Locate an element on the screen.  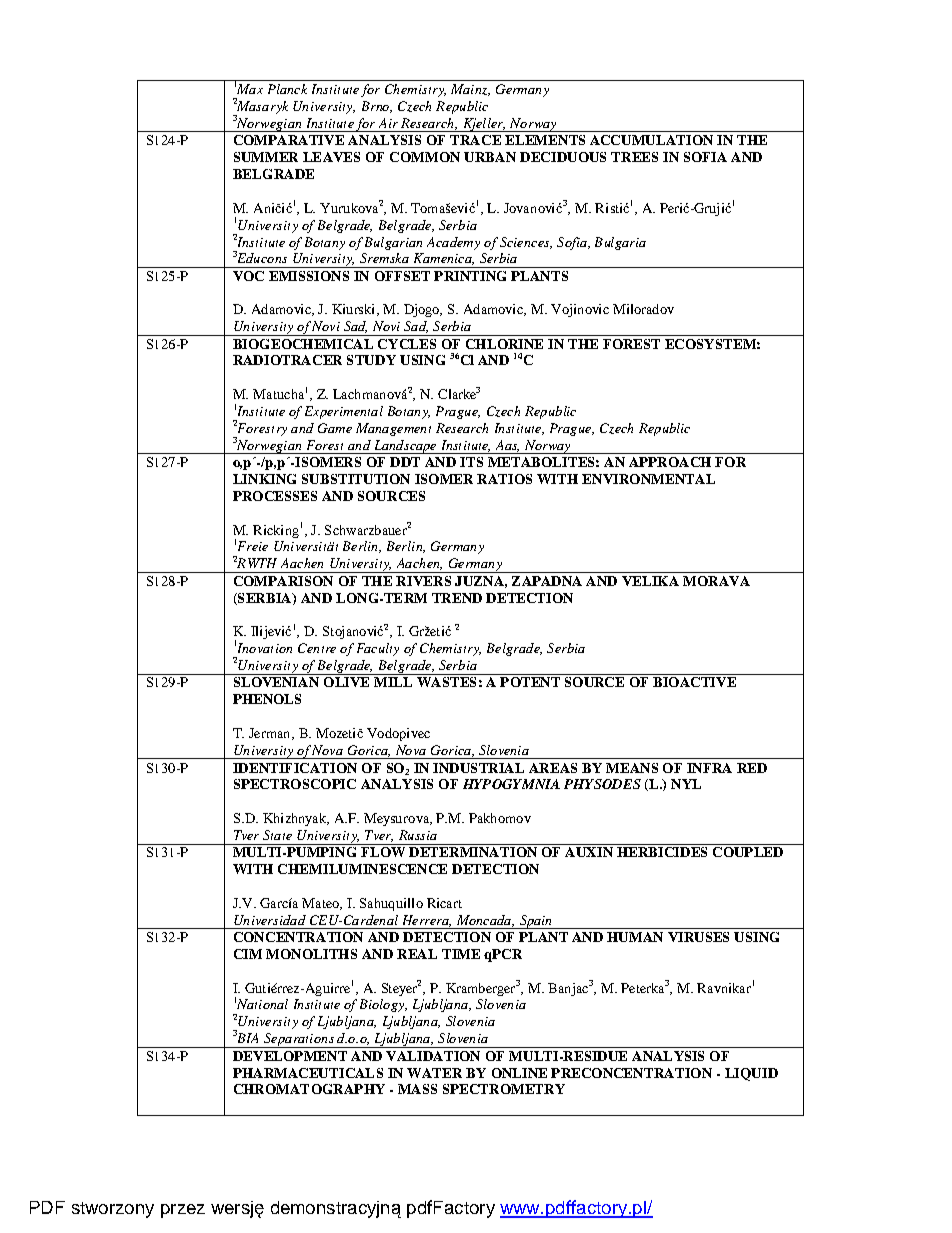
COMPARATIVE is located at coordinates (289, 140).
